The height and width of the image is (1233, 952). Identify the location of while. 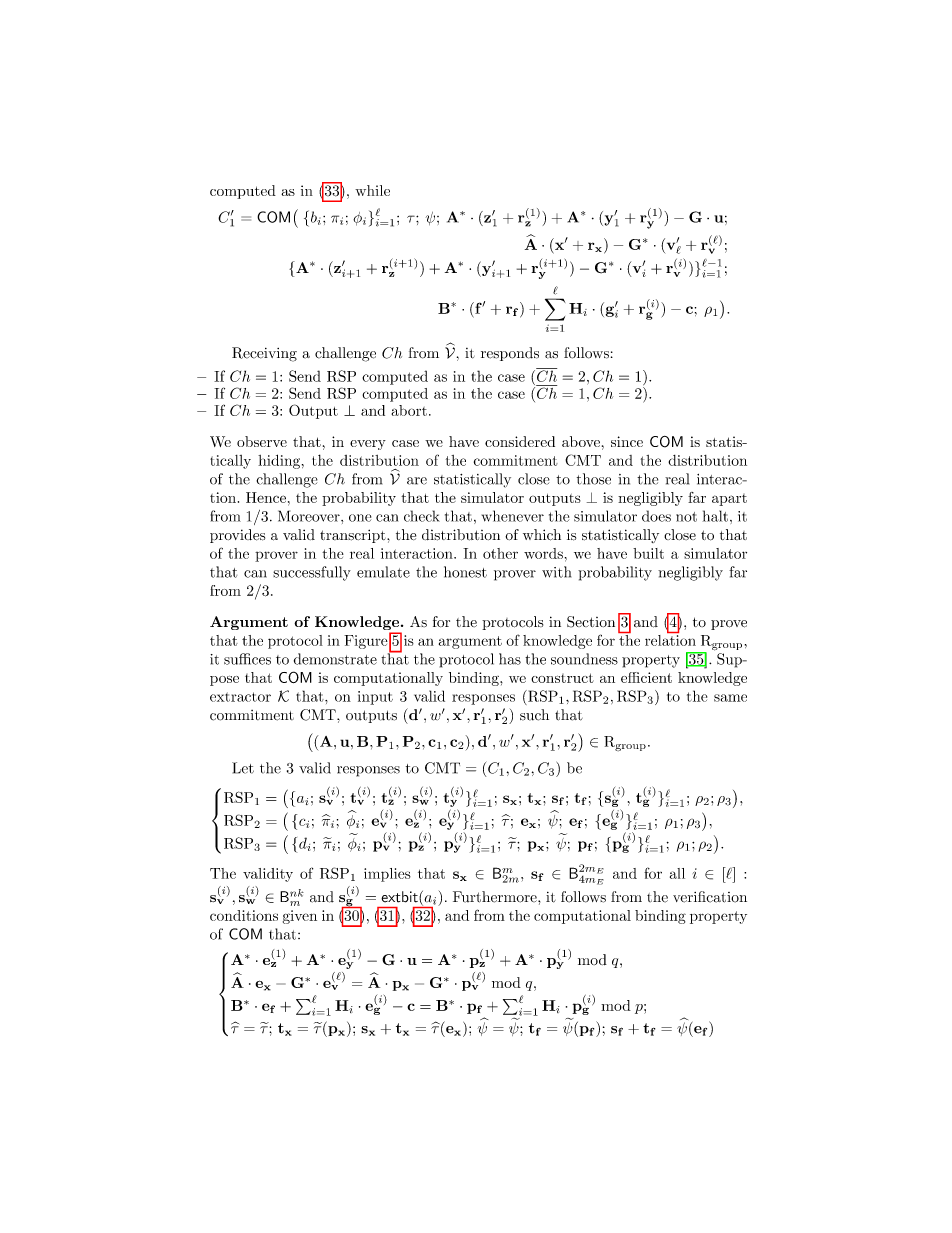
(372, 190).
